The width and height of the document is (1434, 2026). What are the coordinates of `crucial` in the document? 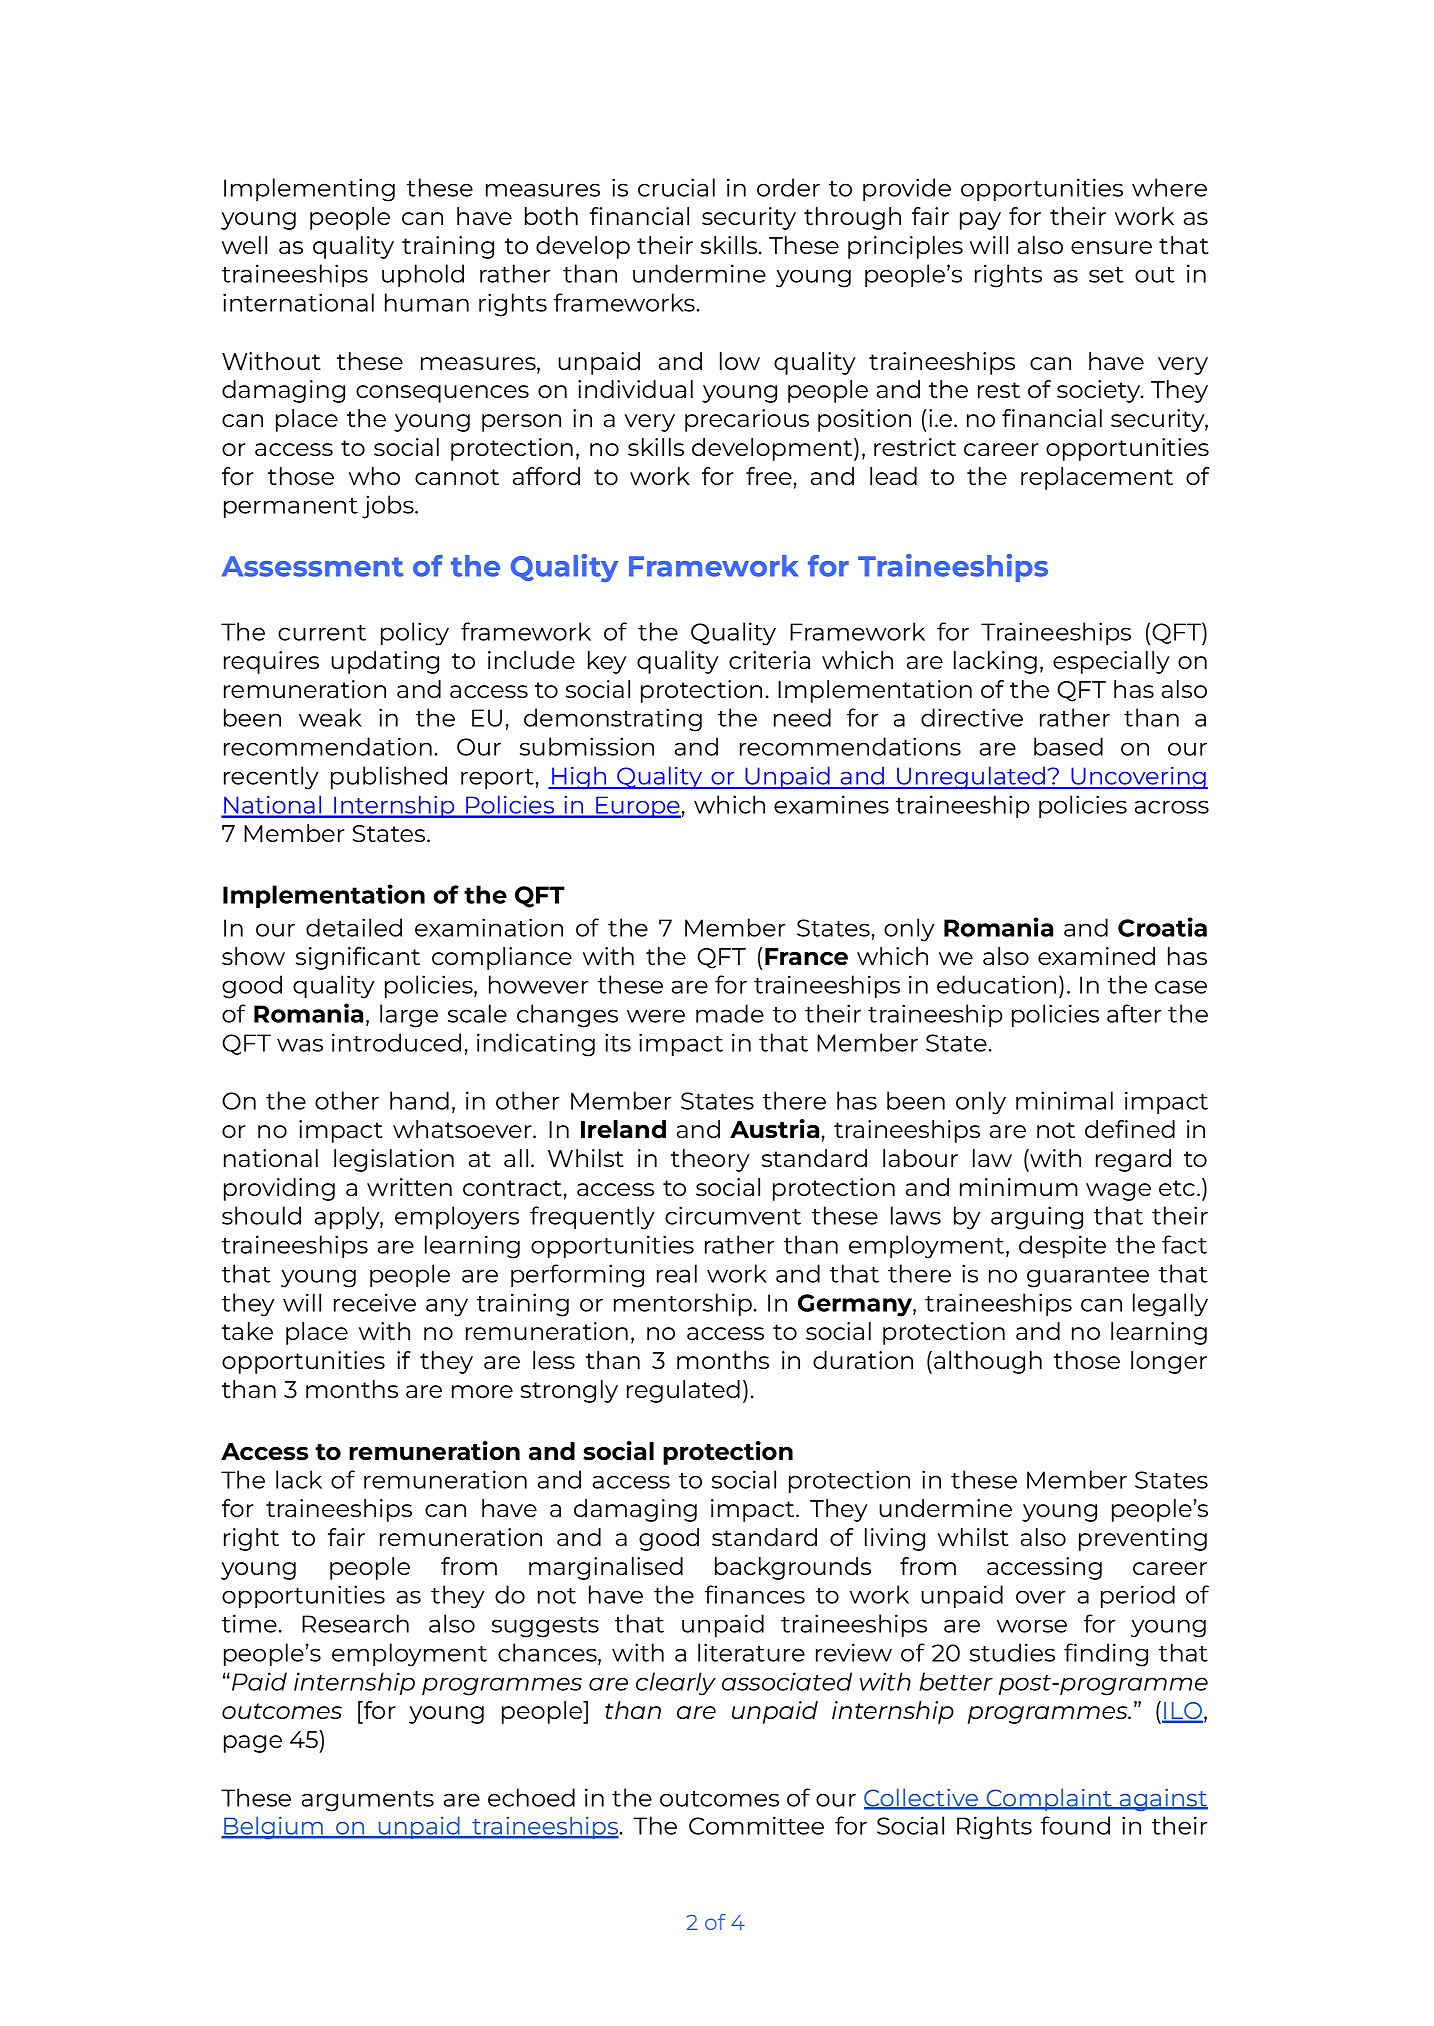 It's located at (676, 187).
